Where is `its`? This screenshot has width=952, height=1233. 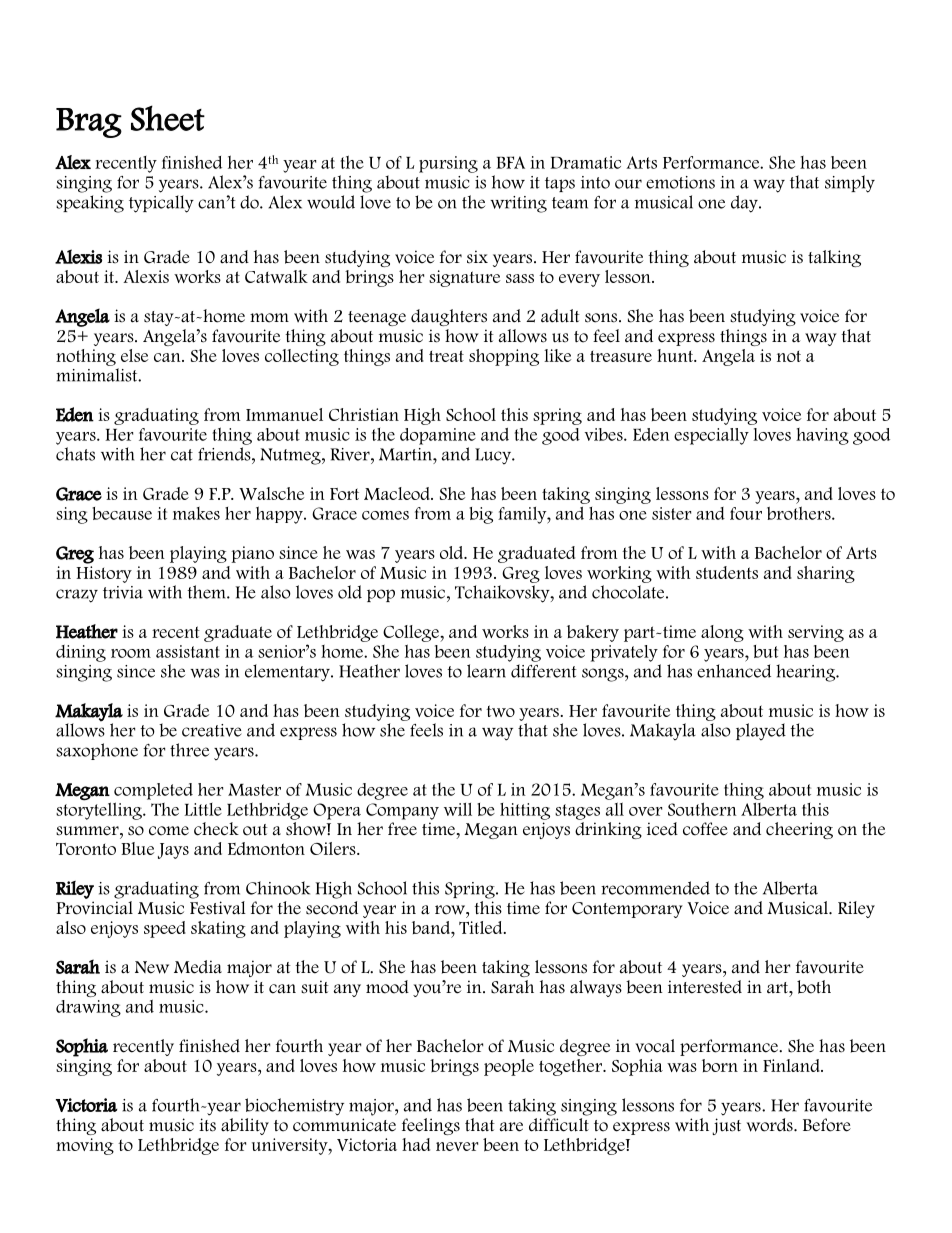
its is located at coordinates (207, 1125).
